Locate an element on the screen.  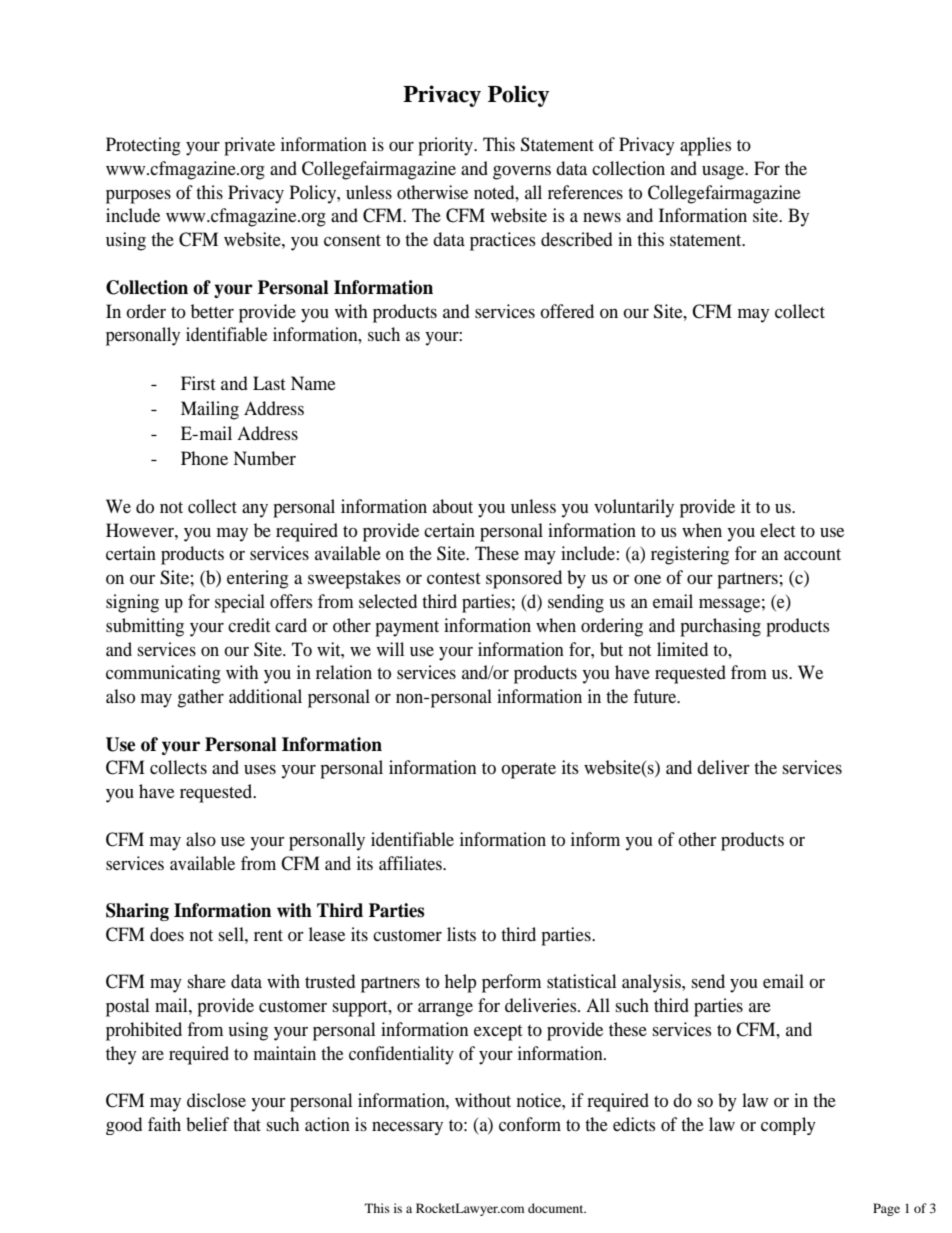
any is located at coordinates (255, 511).
